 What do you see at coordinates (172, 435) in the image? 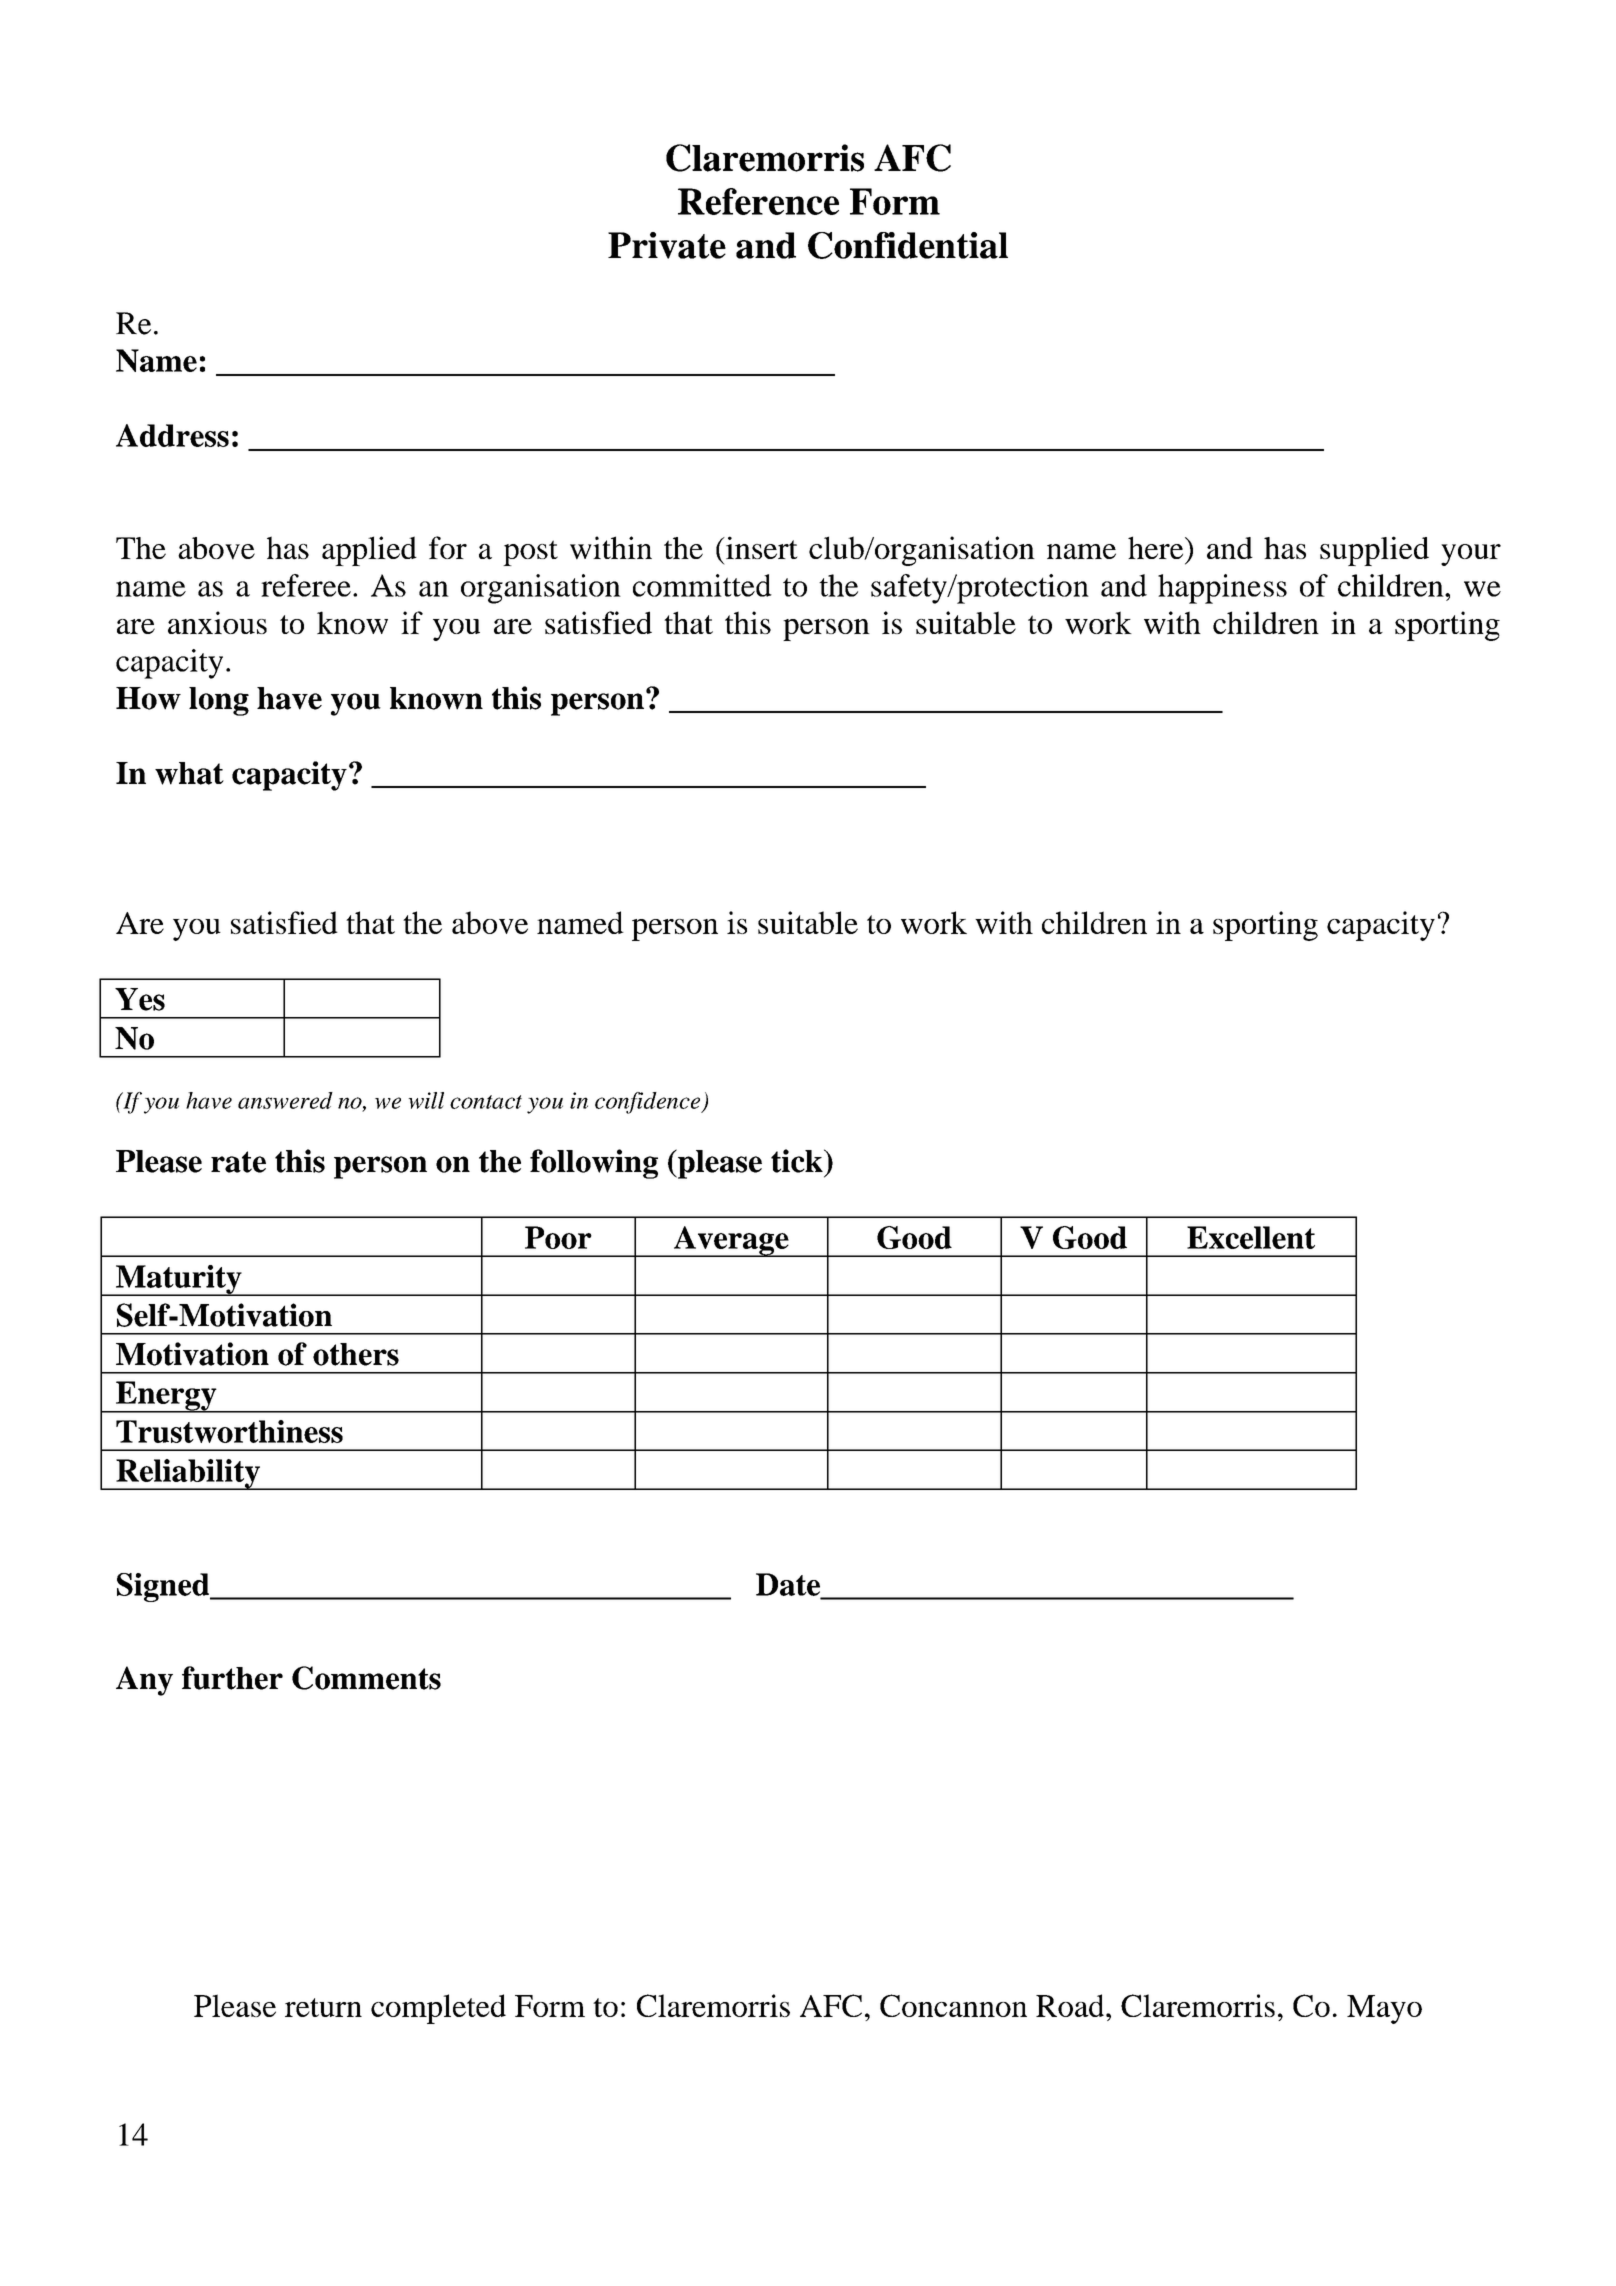
I see `Address` at bounding box center [172, 435].
